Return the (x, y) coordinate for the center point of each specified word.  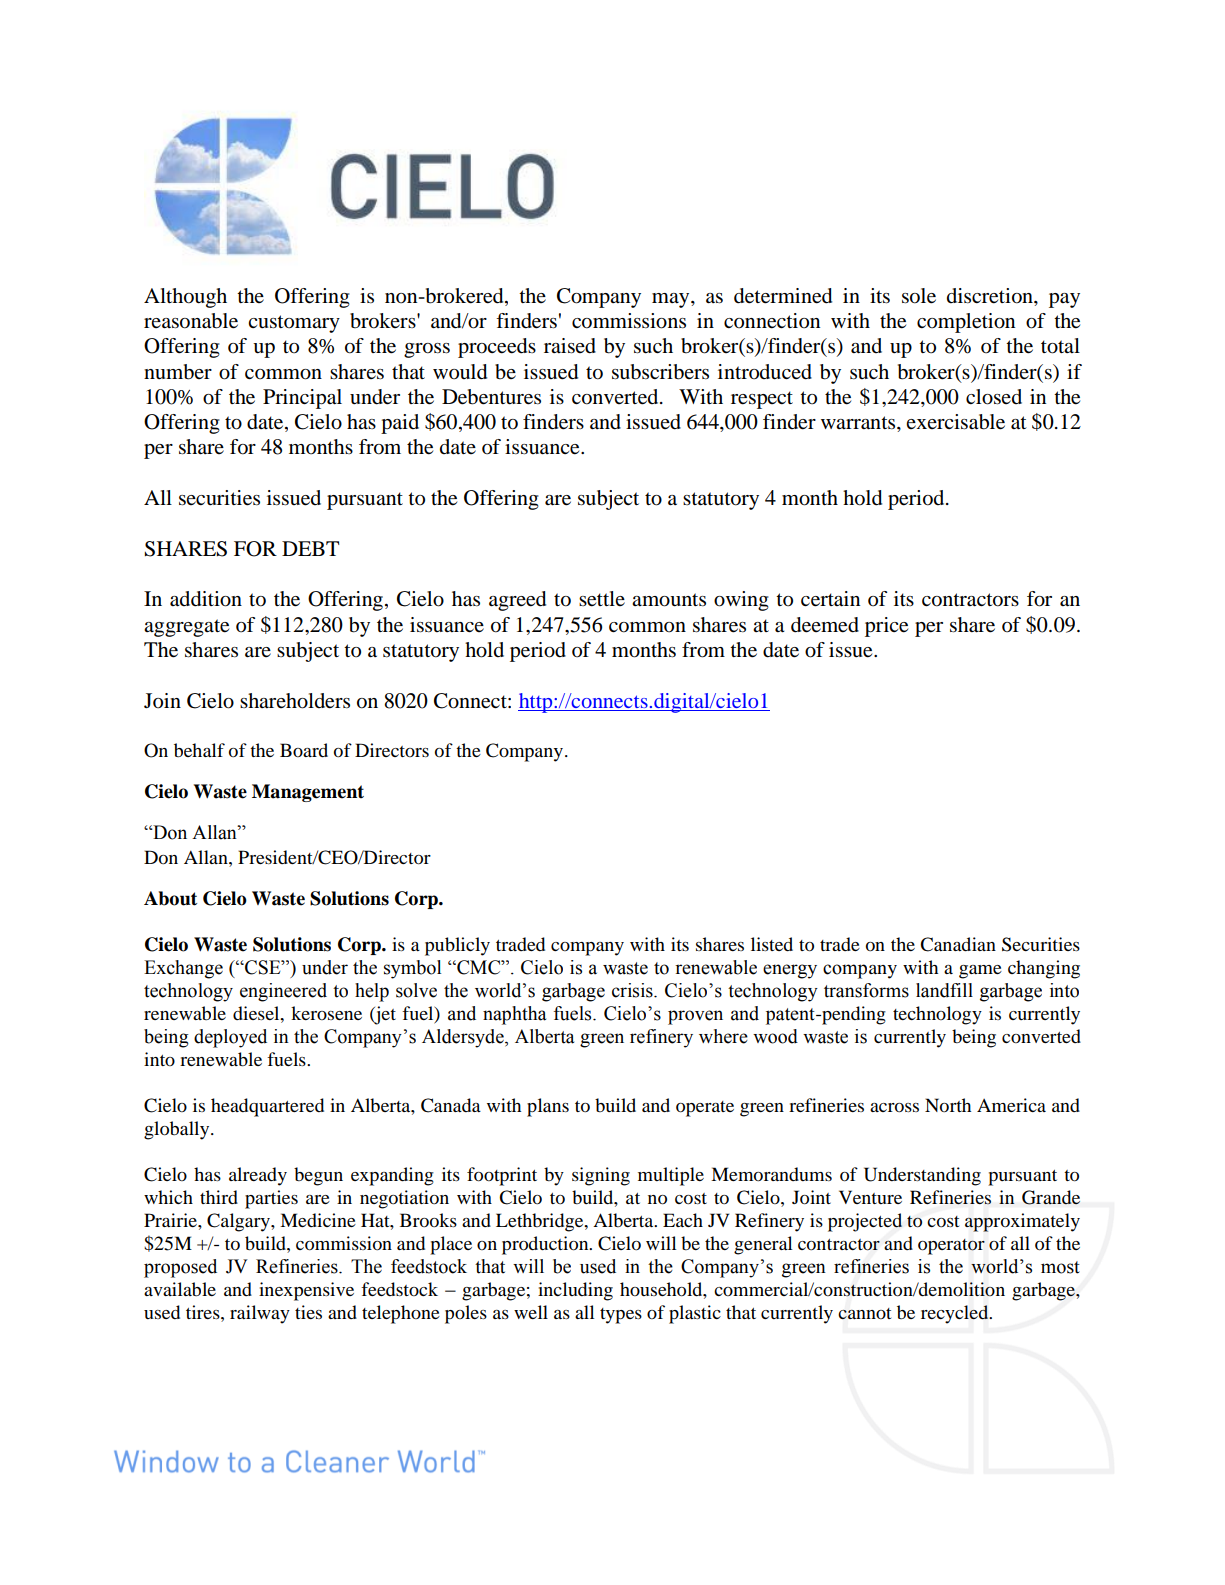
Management (308, 793)
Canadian (958, 944)
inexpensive (306, 1291)
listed (772, 944)
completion (966, 323)
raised (570, 346)
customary (294, 324)
